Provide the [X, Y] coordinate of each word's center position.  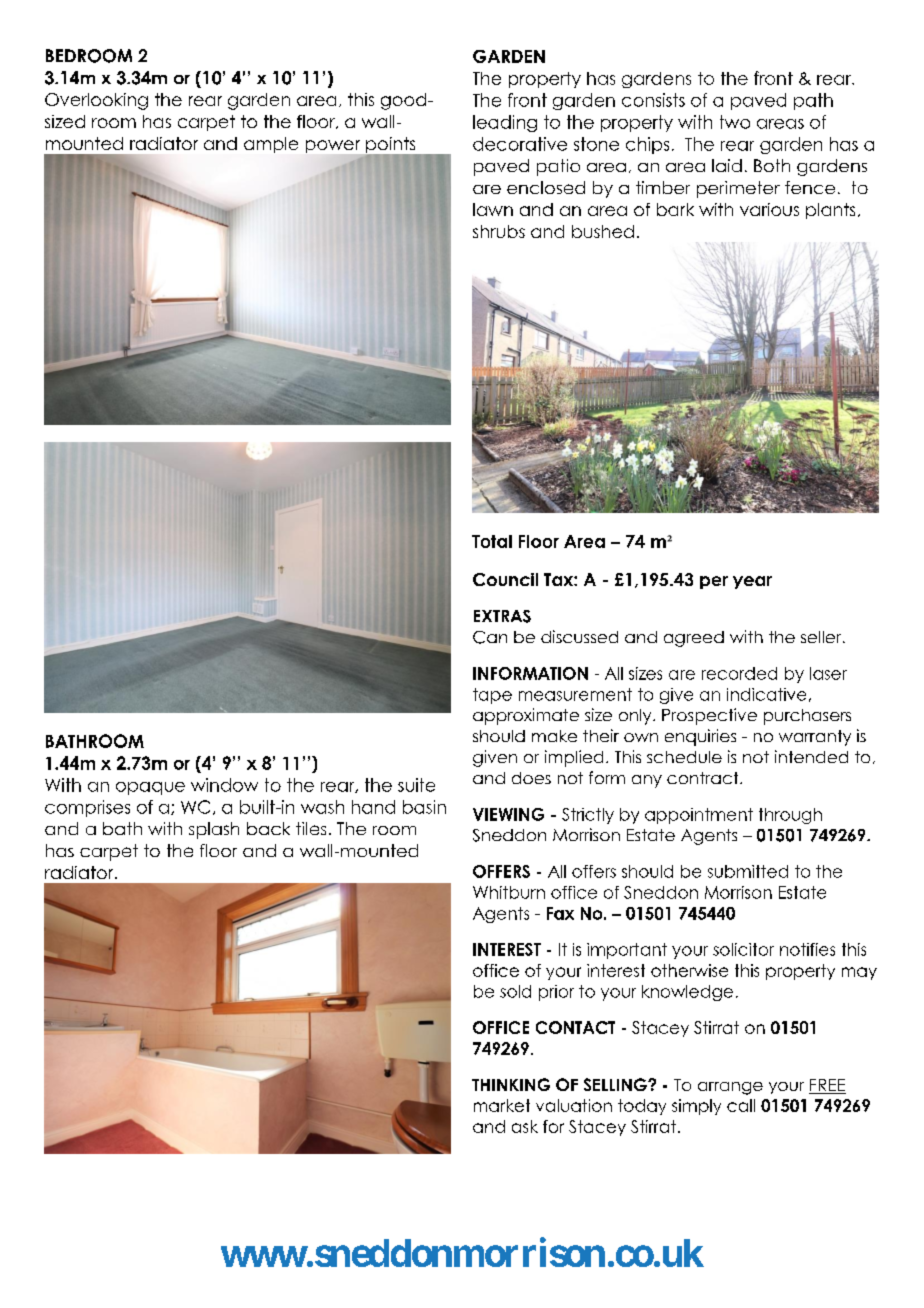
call [741, 1105]
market [502, 1105]
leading [505, 123]
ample [271, 145]
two [735, 122]
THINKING [511, 1084]
